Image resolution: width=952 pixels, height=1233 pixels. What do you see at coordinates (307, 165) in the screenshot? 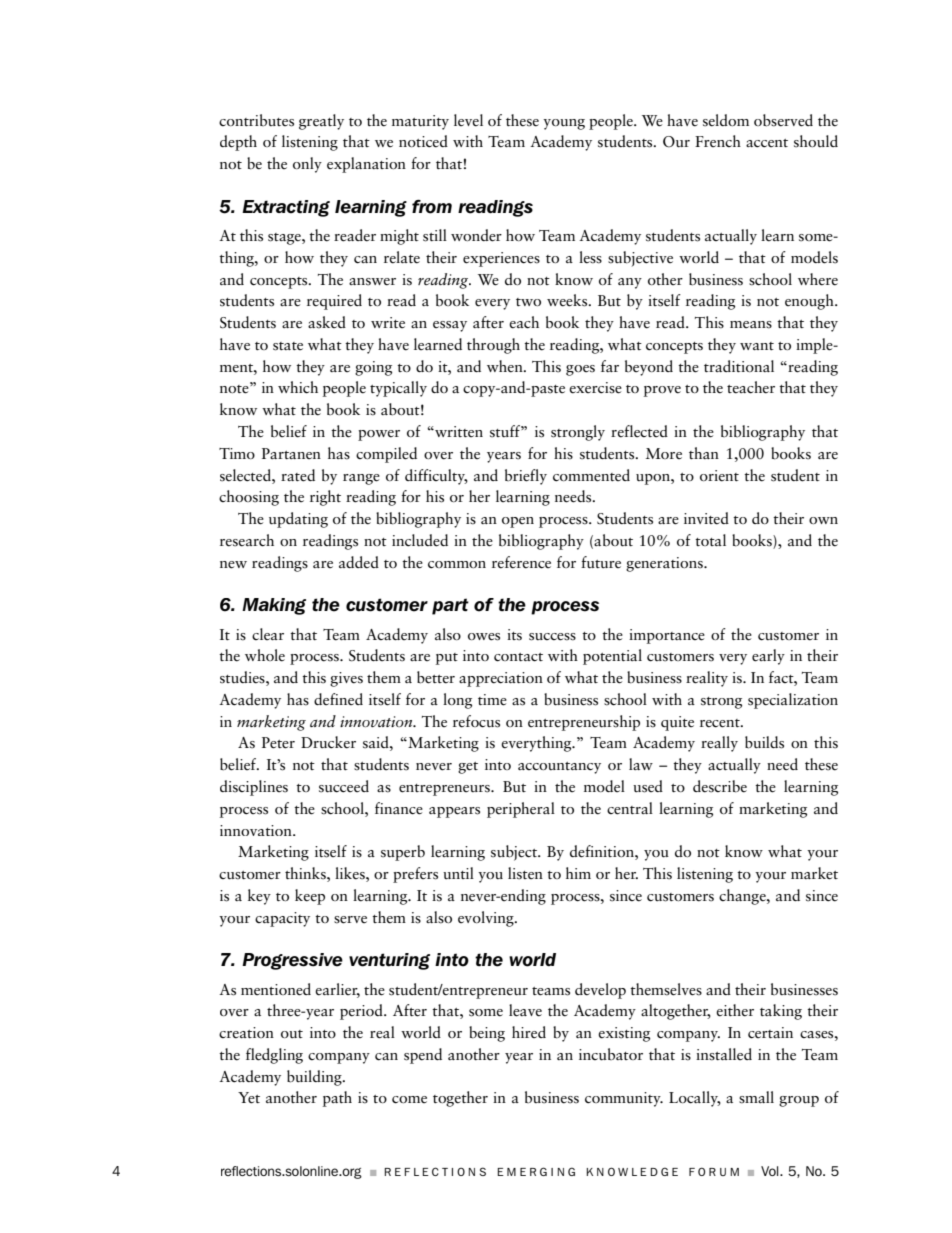
I see `only` at bounding box center [307, 165].
